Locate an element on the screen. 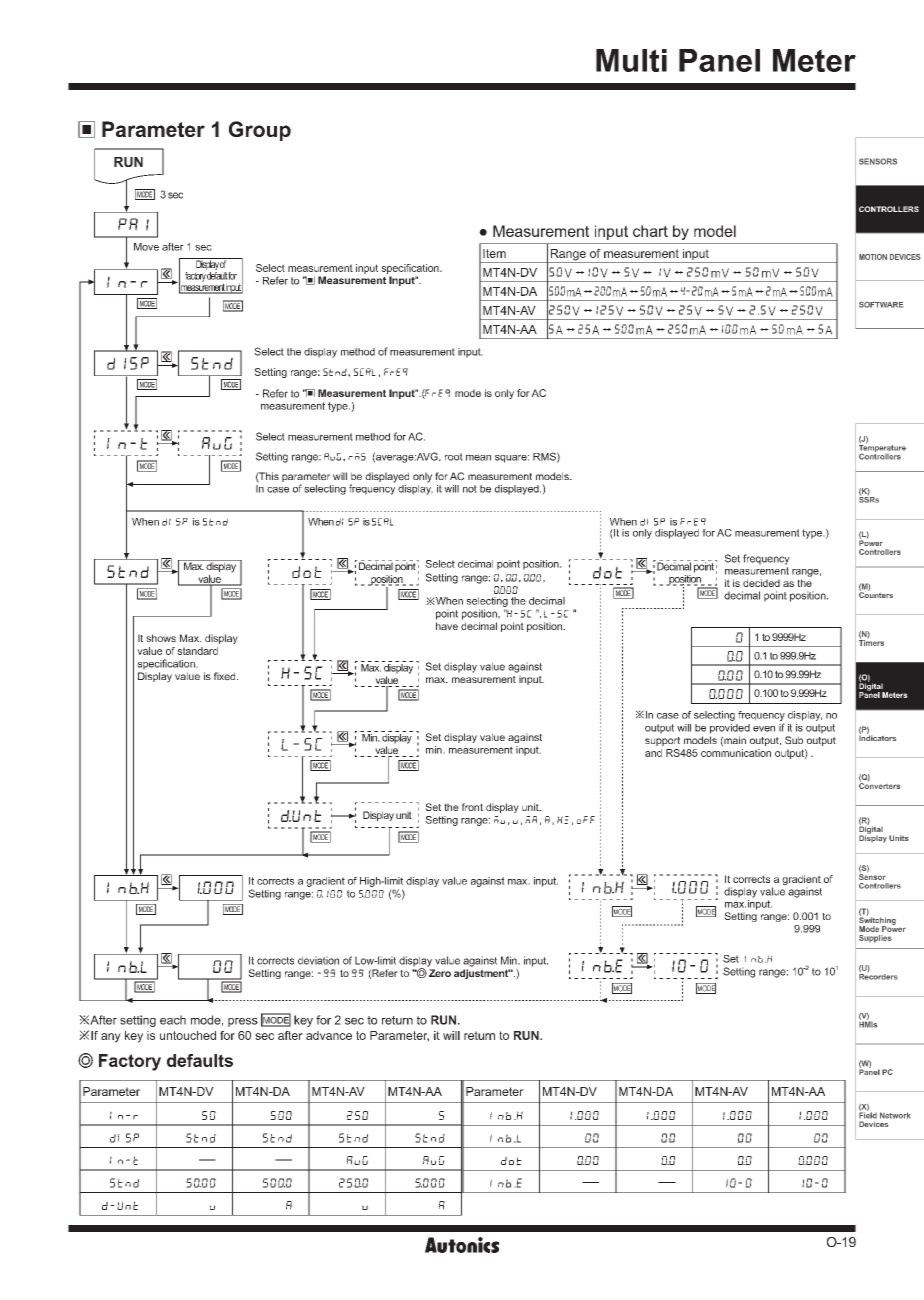 This screenshot has height=1300, width=924. chart is located at coordinates (650, 231).
